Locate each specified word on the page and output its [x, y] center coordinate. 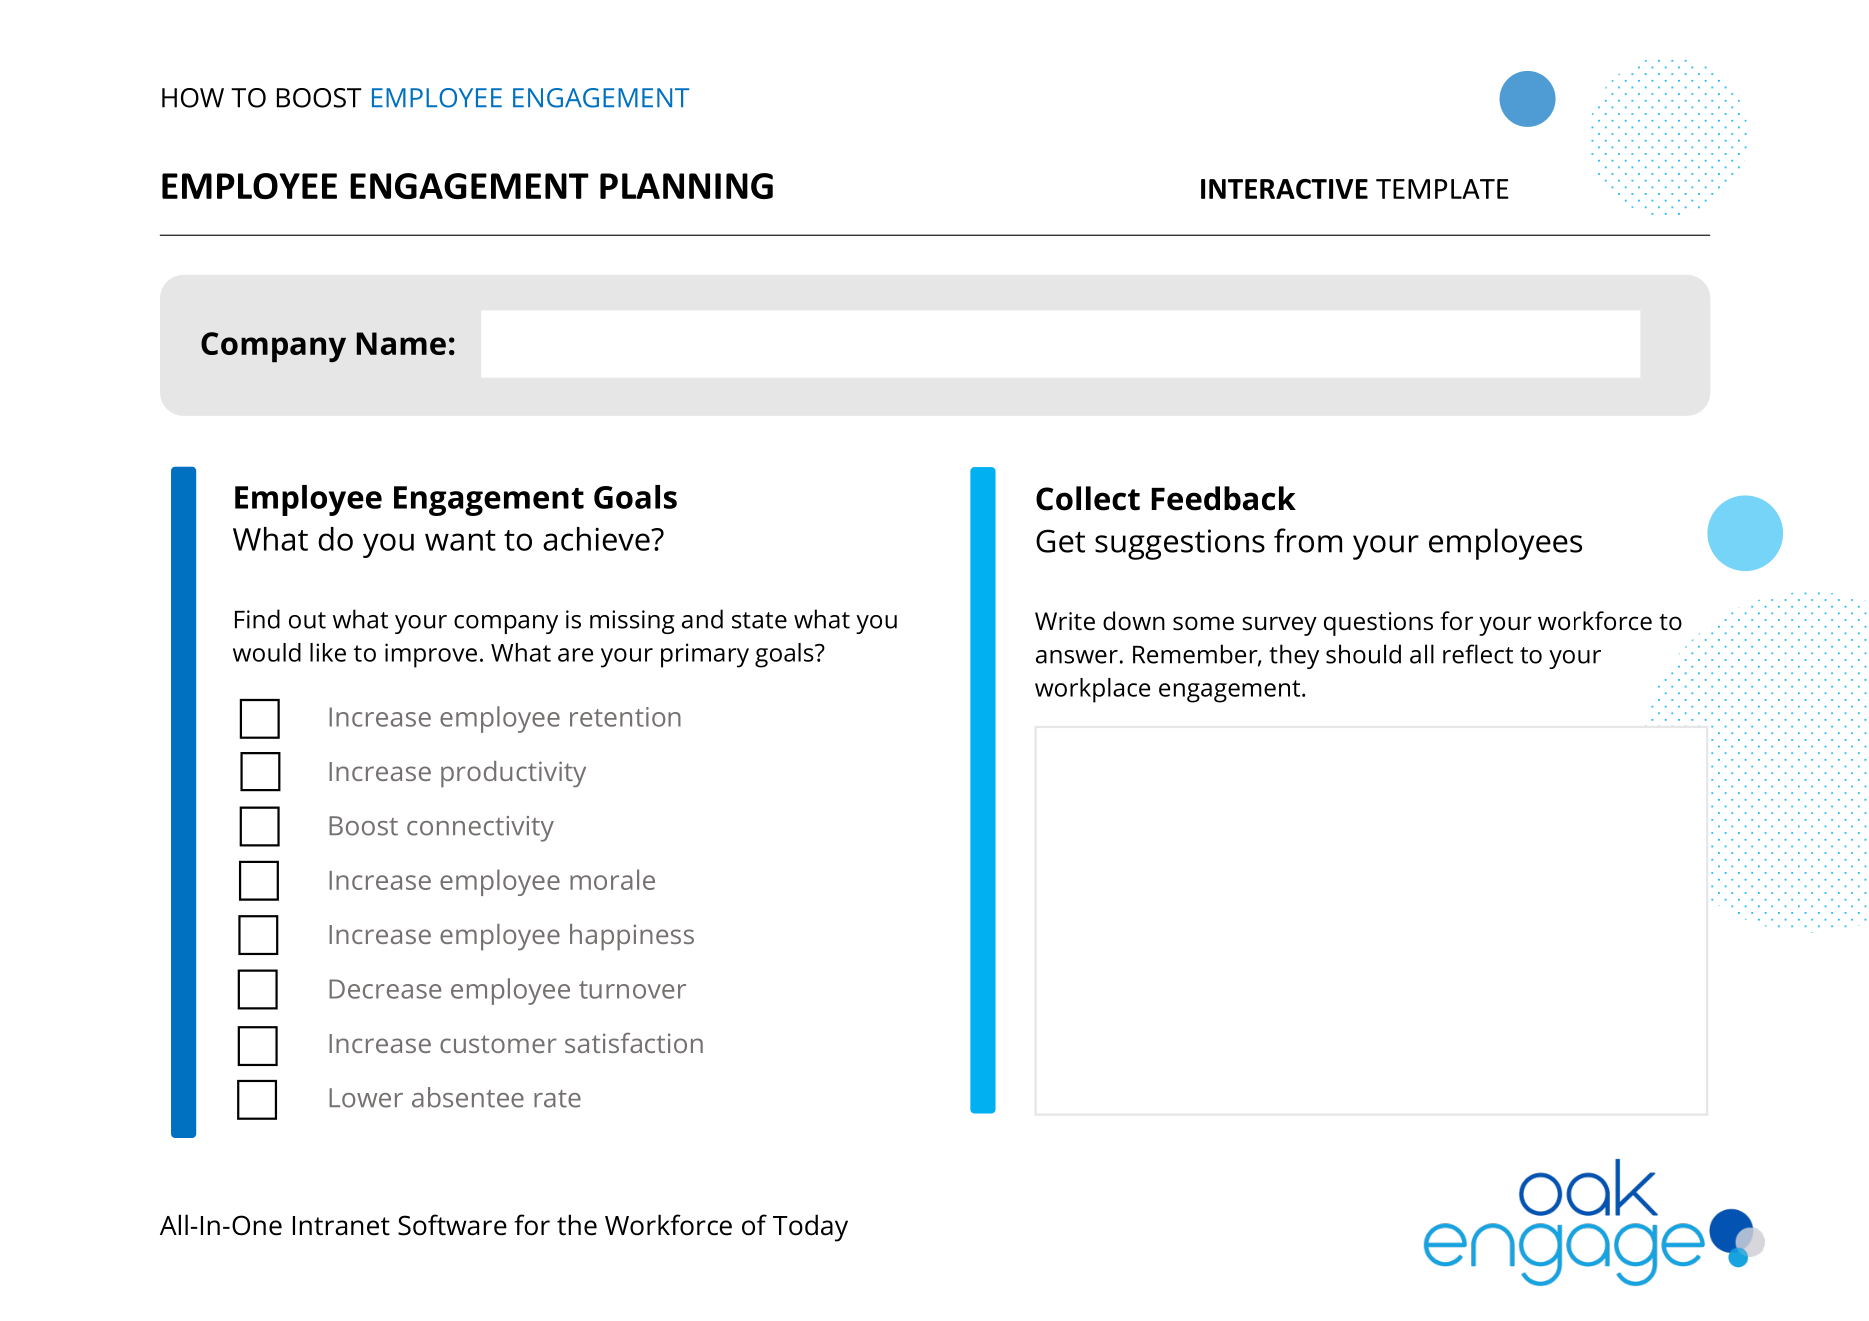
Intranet [341, 1226]
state [759, 620]
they [1294, 656]
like [328, 652]
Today [810, 1228]
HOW [193, 98]
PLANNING [686, 186]
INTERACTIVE [1284, 189]
